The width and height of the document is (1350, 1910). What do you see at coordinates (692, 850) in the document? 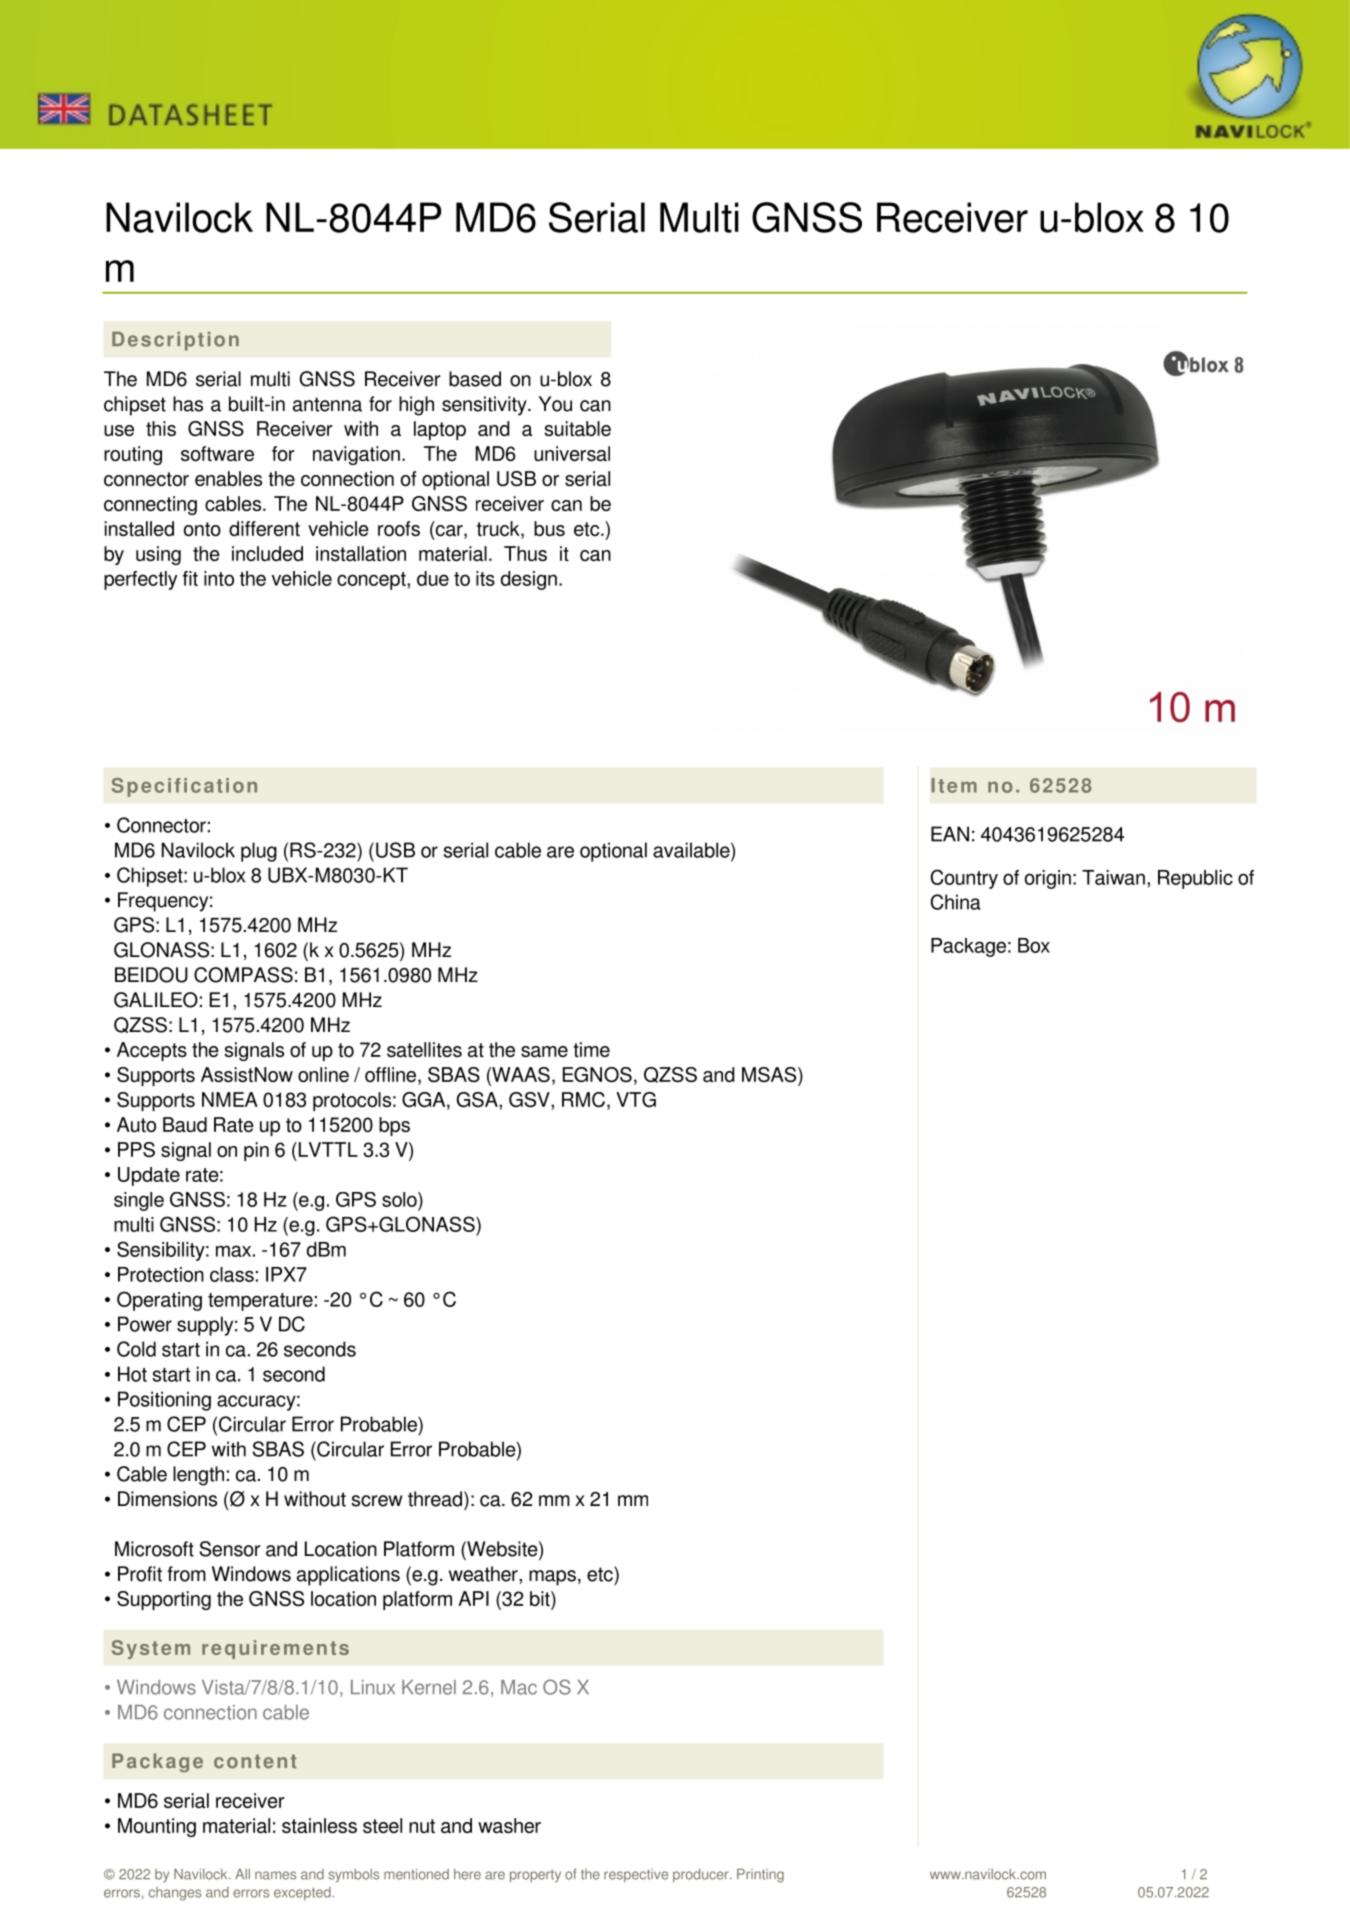
I see `available` at bounding box center [692, 850].
